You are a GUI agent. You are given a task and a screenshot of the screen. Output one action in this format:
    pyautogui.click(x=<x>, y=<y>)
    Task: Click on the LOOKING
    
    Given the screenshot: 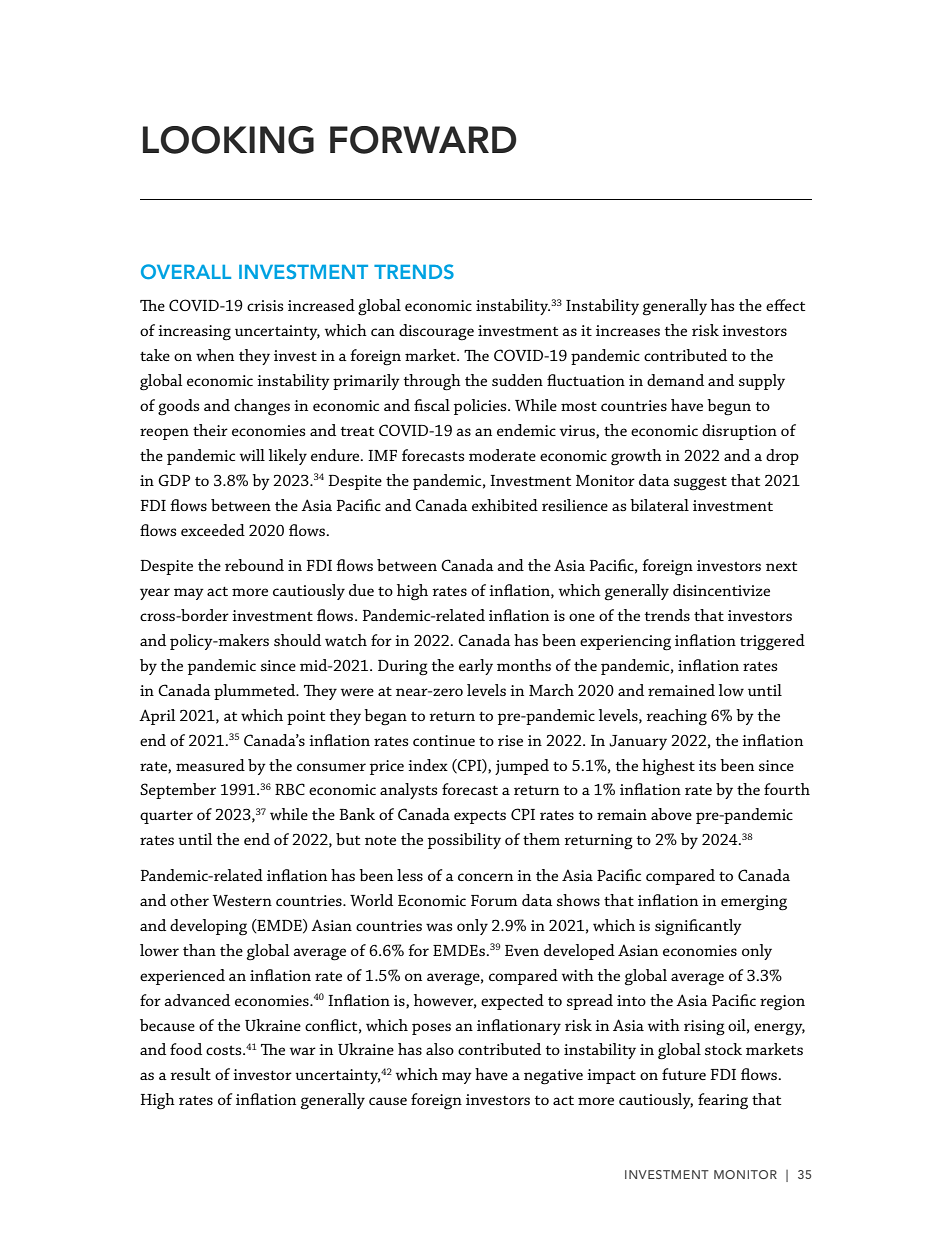 What is the action you would take?
    pyautogui.click(x=228, y=140)
